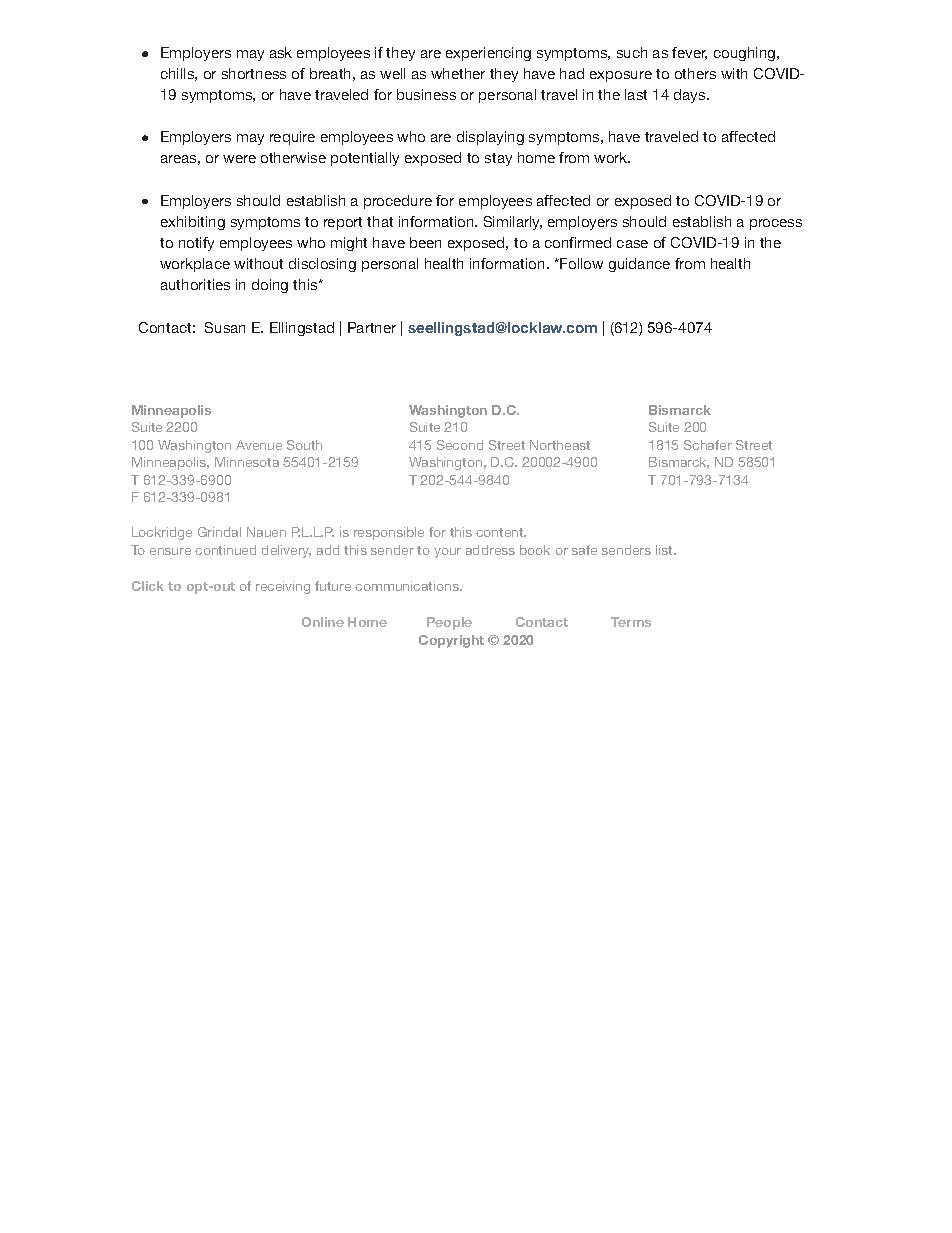 Image resolution: width=952 pixels, height=1233 pixels. Describe the element at coordinates (193, 223) in the document. I see `exhibiting` at that location.
